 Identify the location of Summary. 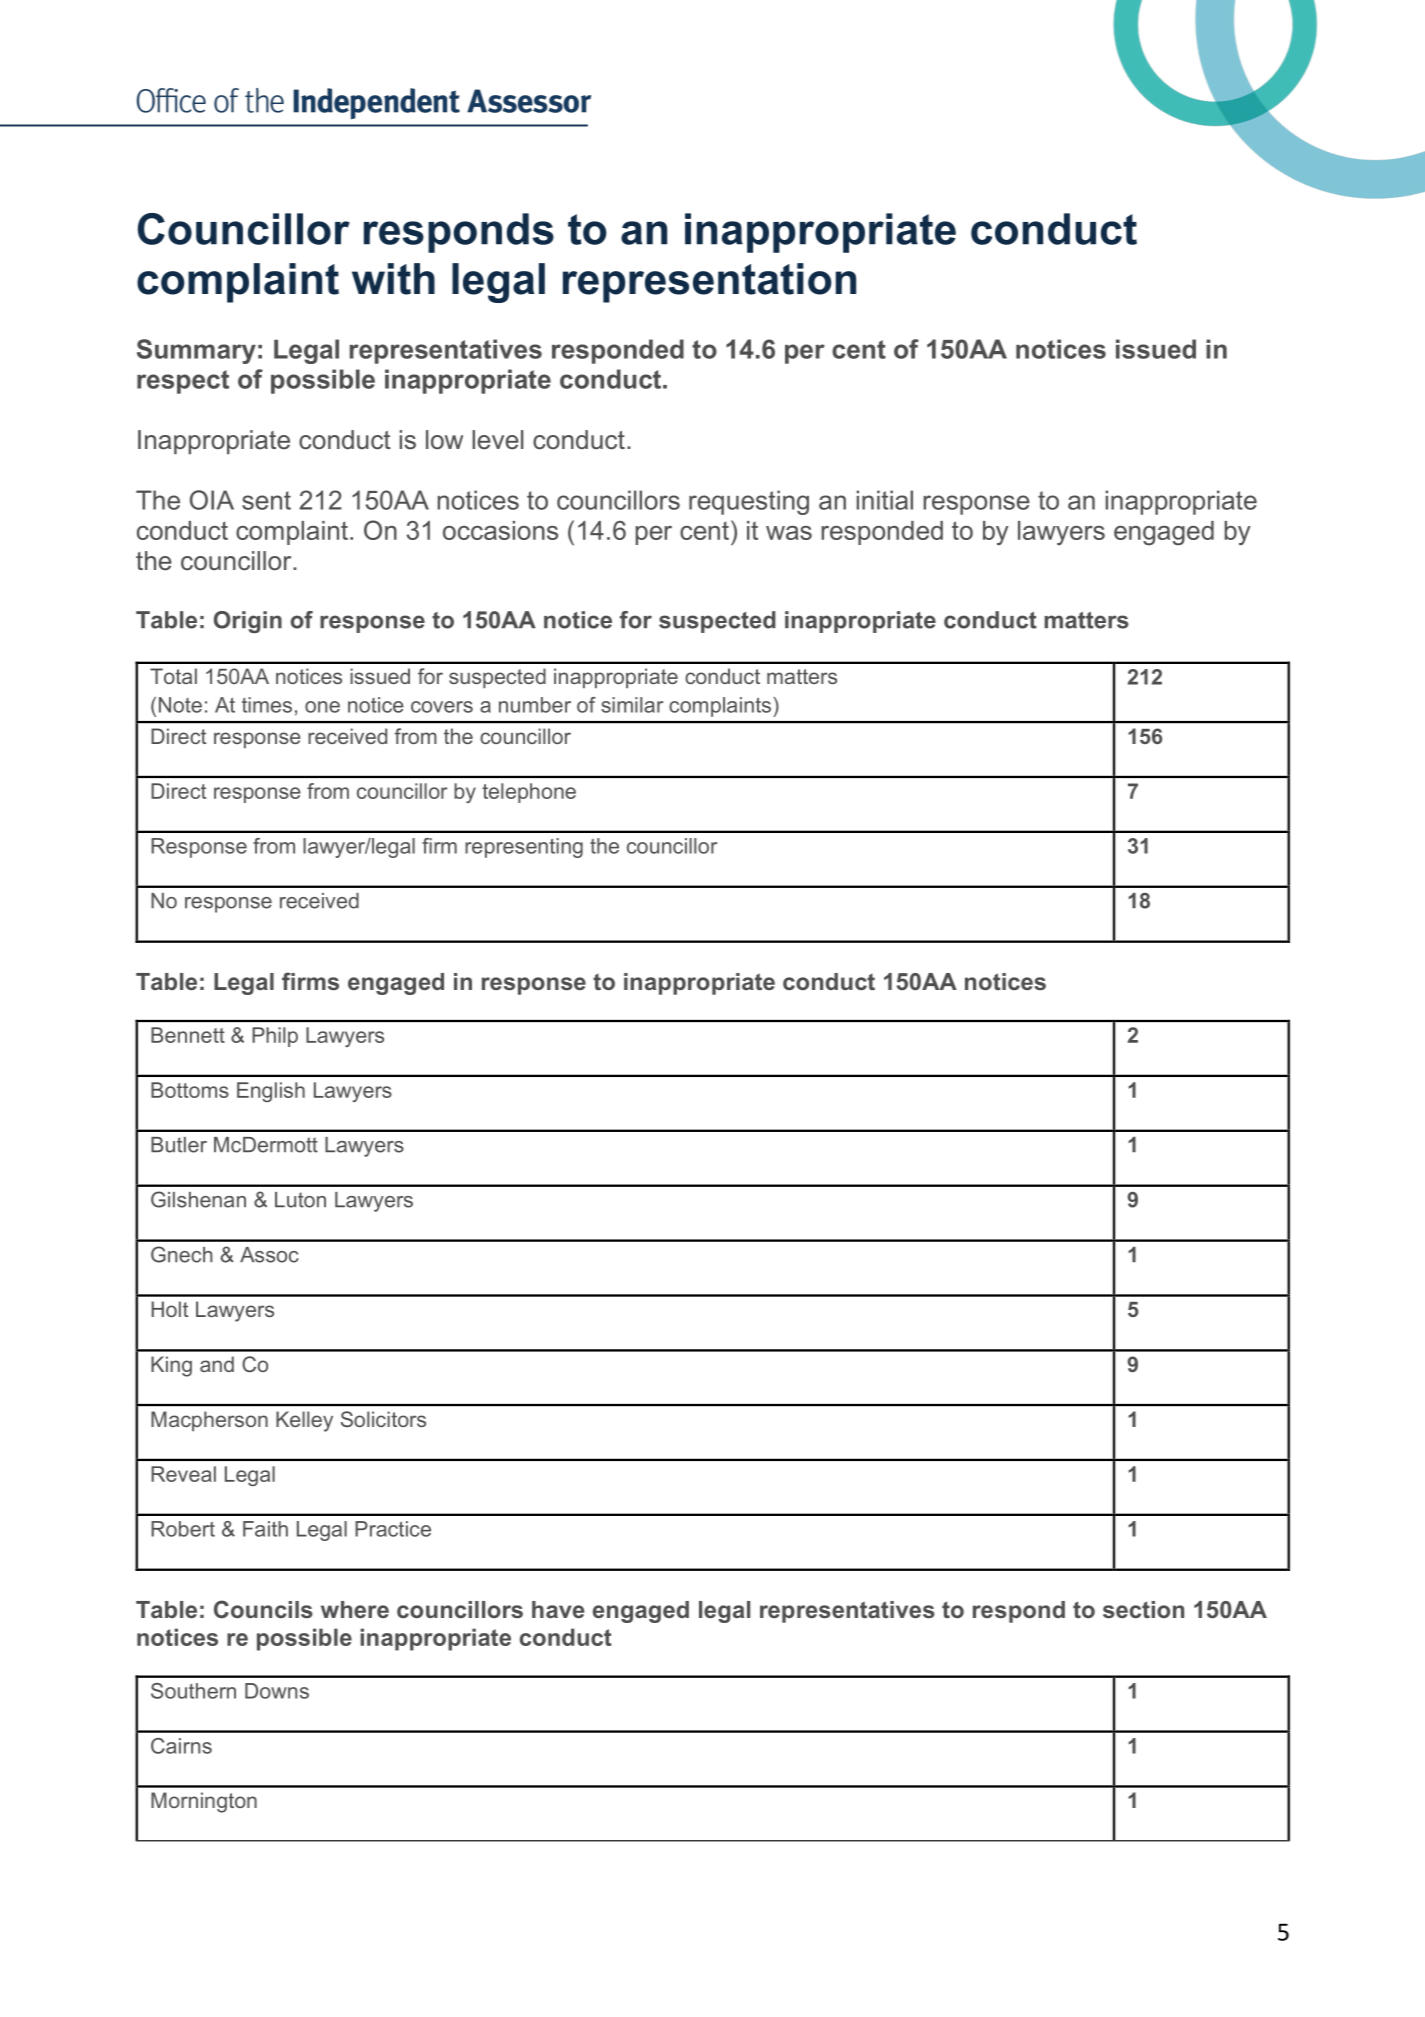
(196, 351).
